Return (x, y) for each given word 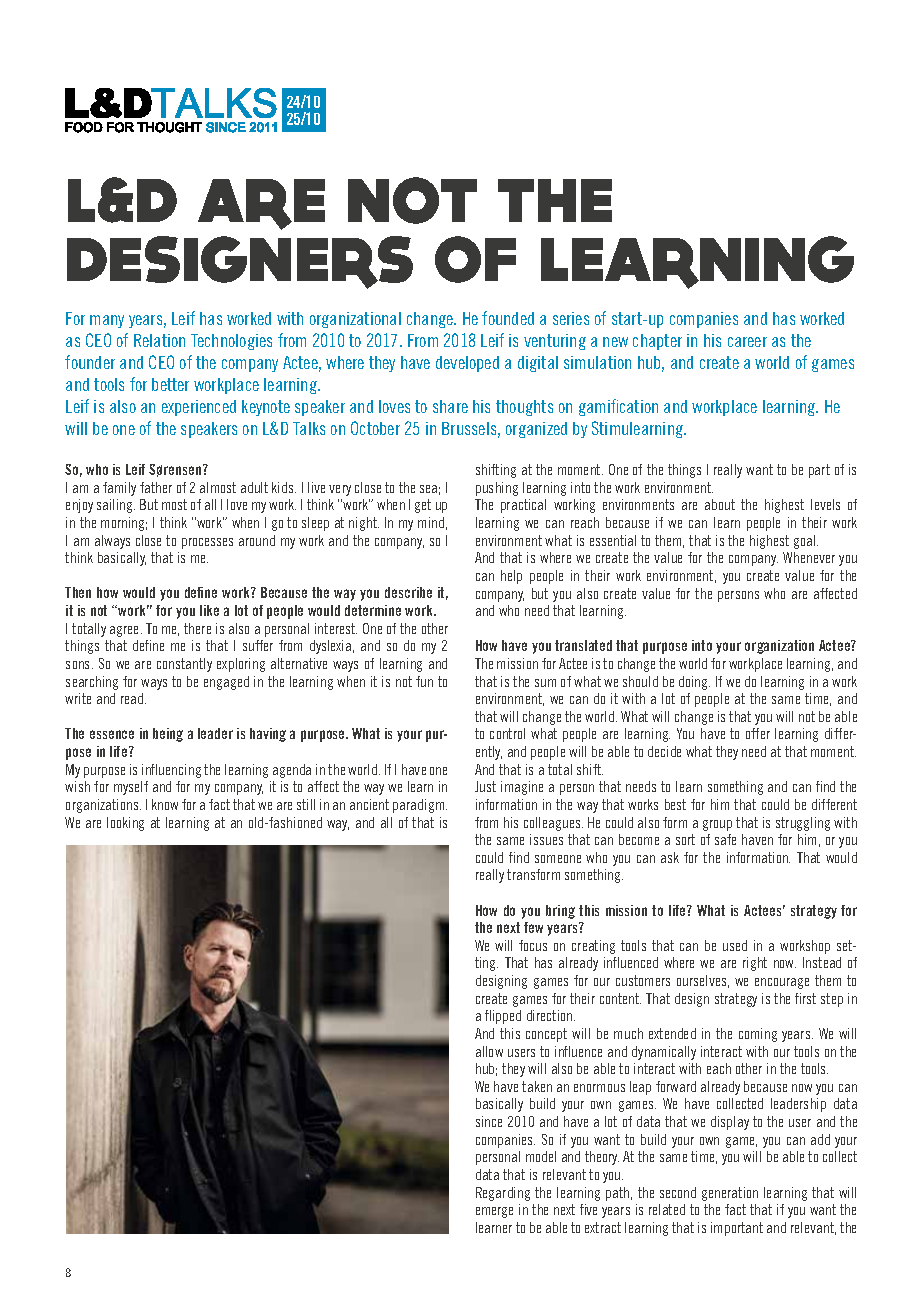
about (720, 504)
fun (424, 681)
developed (467, 364)
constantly (184, 665)
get (423, 506)
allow (489, 1051)
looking (125, 824)
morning (124, 524)
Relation (159, 340)
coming (758, 1035)
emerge (494, 1212)
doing (694, 683)
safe (725, 839)
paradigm (420, 806)
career (747, 342)
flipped (503, 1017)
